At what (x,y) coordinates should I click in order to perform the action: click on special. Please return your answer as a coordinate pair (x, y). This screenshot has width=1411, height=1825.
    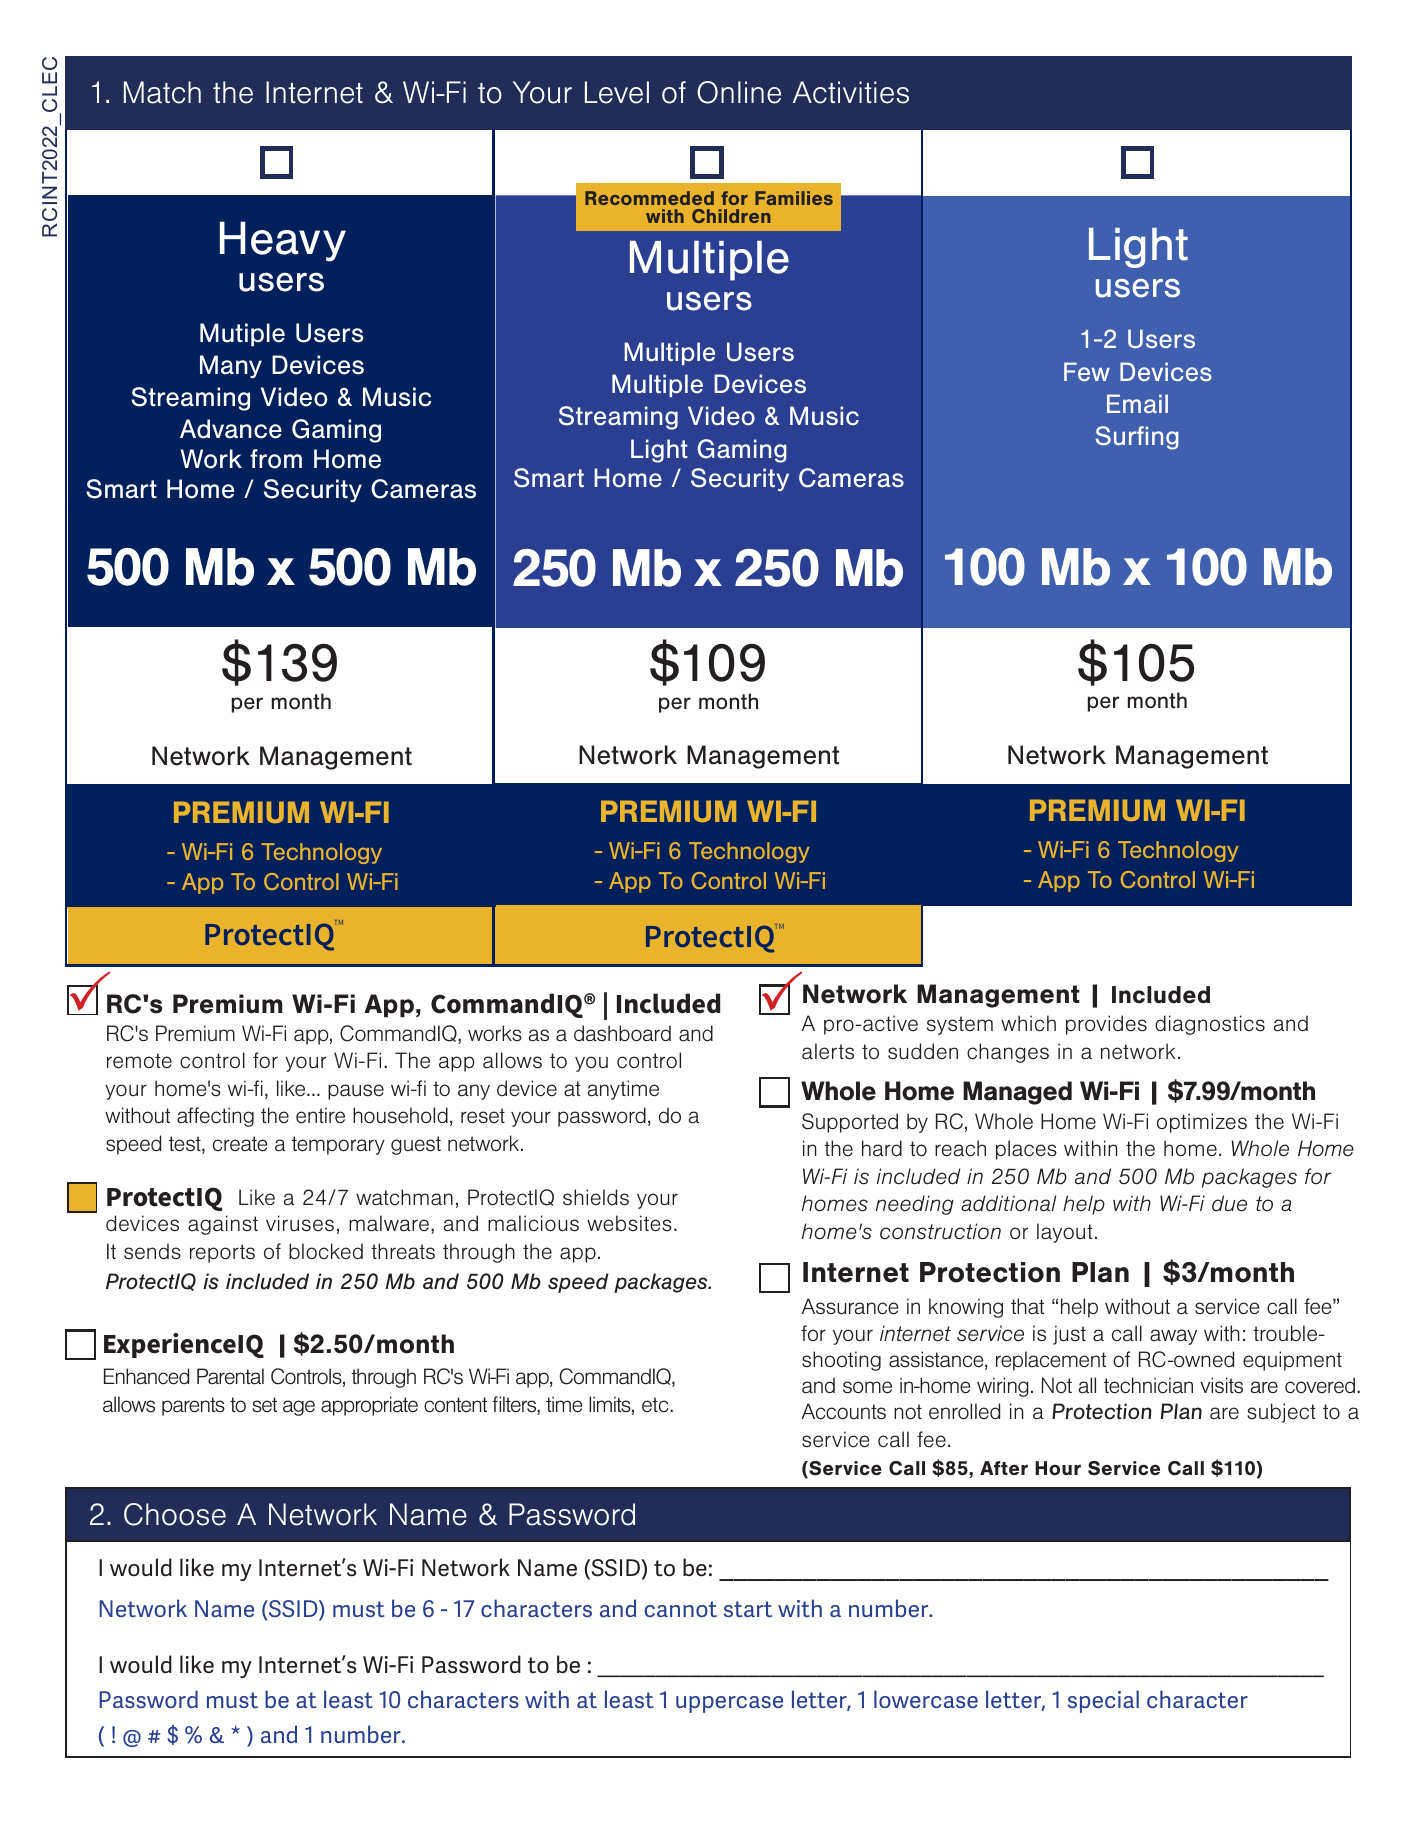
    Looking at the image, I should click on (1103, 1701).
